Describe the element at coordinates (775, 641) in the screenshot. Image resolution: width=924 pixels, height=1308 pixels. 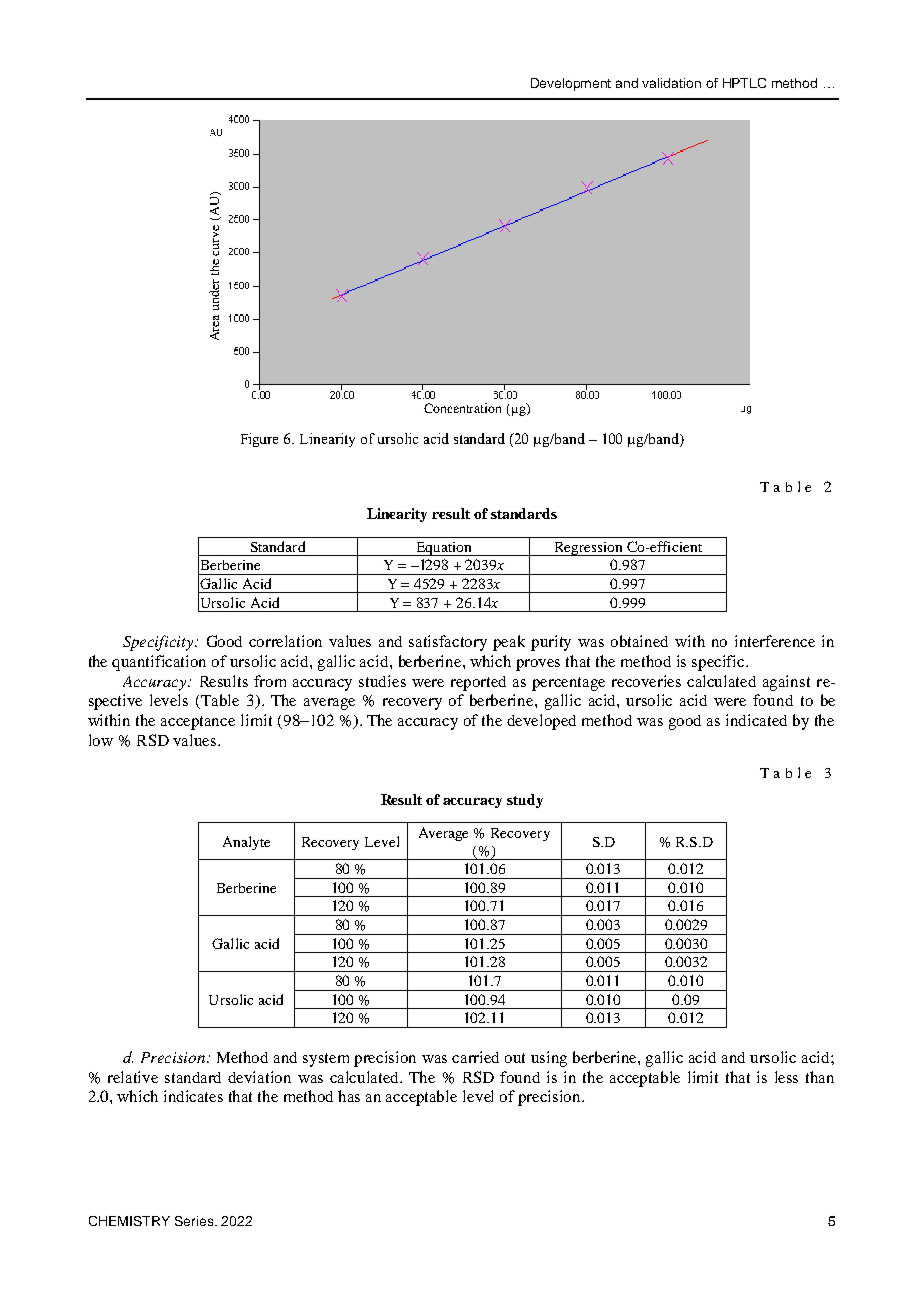
I see `interference` at that location.
